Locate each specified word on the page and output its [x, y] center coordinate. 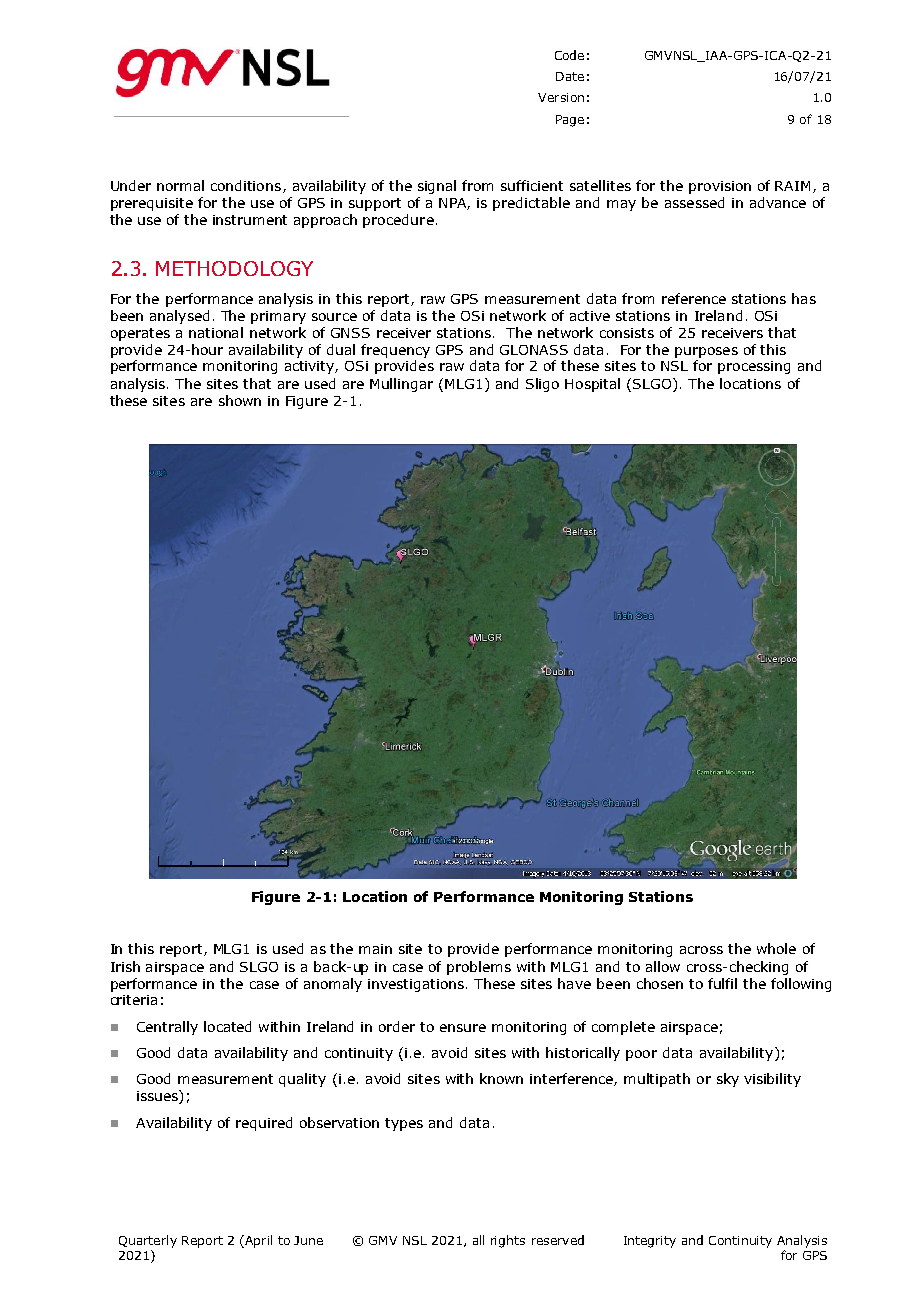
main [375, 949]
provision [720, 187]
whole [776, 948]
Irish [125, 966]
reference [694, 298]
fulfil [722, 983]
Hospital [592, 385]
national [216, 332]
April [257, 1241]
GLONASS [534, 350]
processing [754, 367]
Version [561, 97]
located [227, 1026]
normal [180, 185]
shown [240, 400]
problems [479, 968]
